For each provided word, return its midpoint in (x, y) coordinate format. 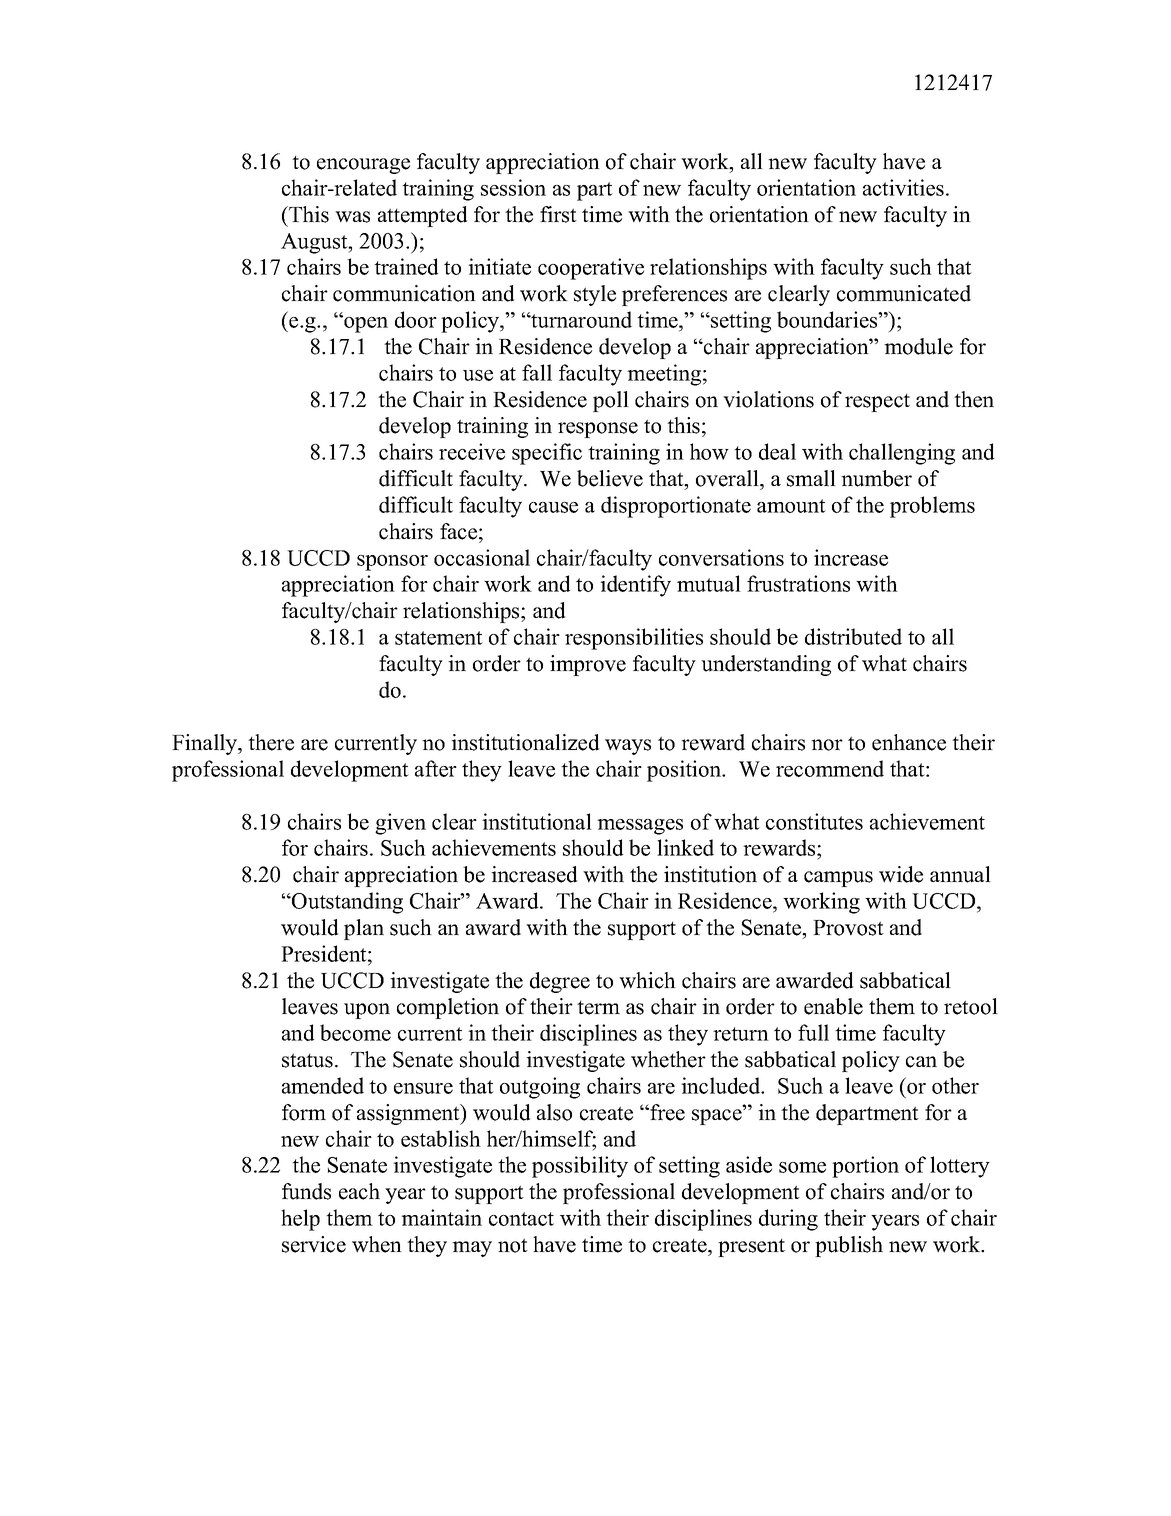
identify (635, 586)
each (359, 1191)
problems (932, 507)
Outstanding (346, 903)
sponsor (392, 563)
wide (901, 874)
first (558, 214)
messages (640, 827)
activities (905, 187)
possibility (580, 1167)
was (352, 217)
